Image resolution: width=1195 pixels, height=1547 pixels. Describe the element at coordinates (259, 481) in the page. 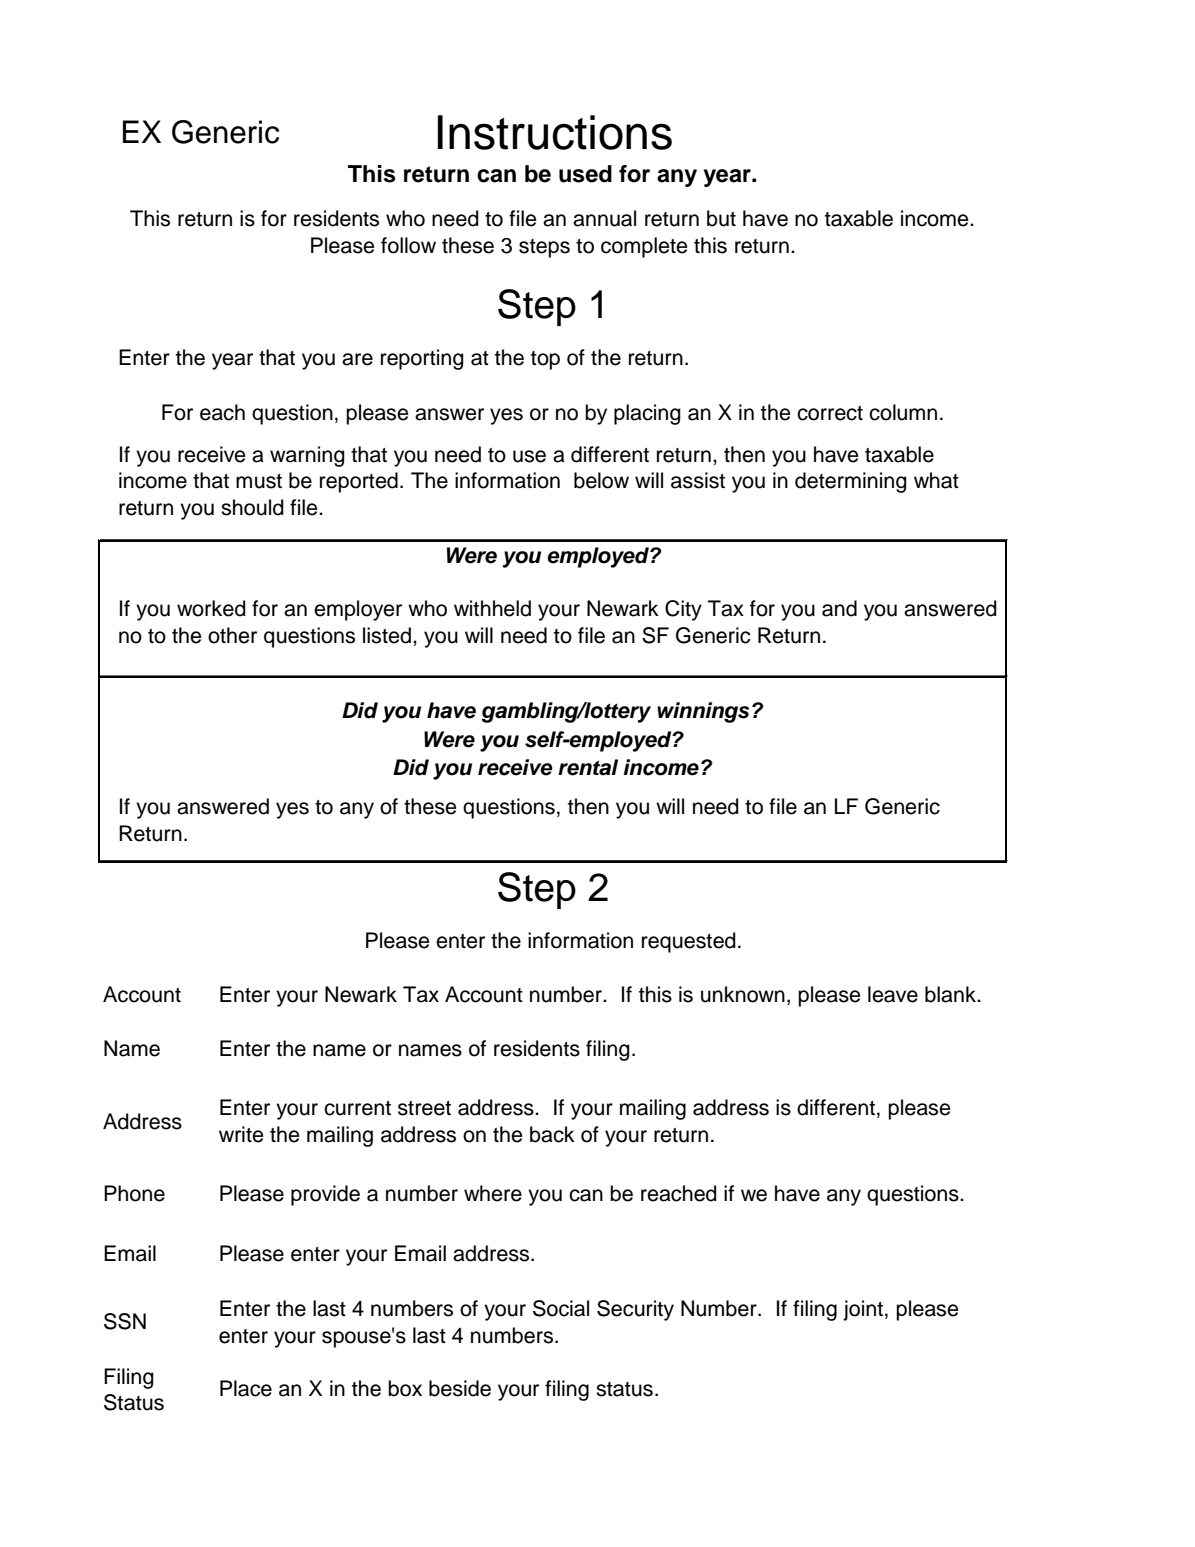

I see `must` at that location.
